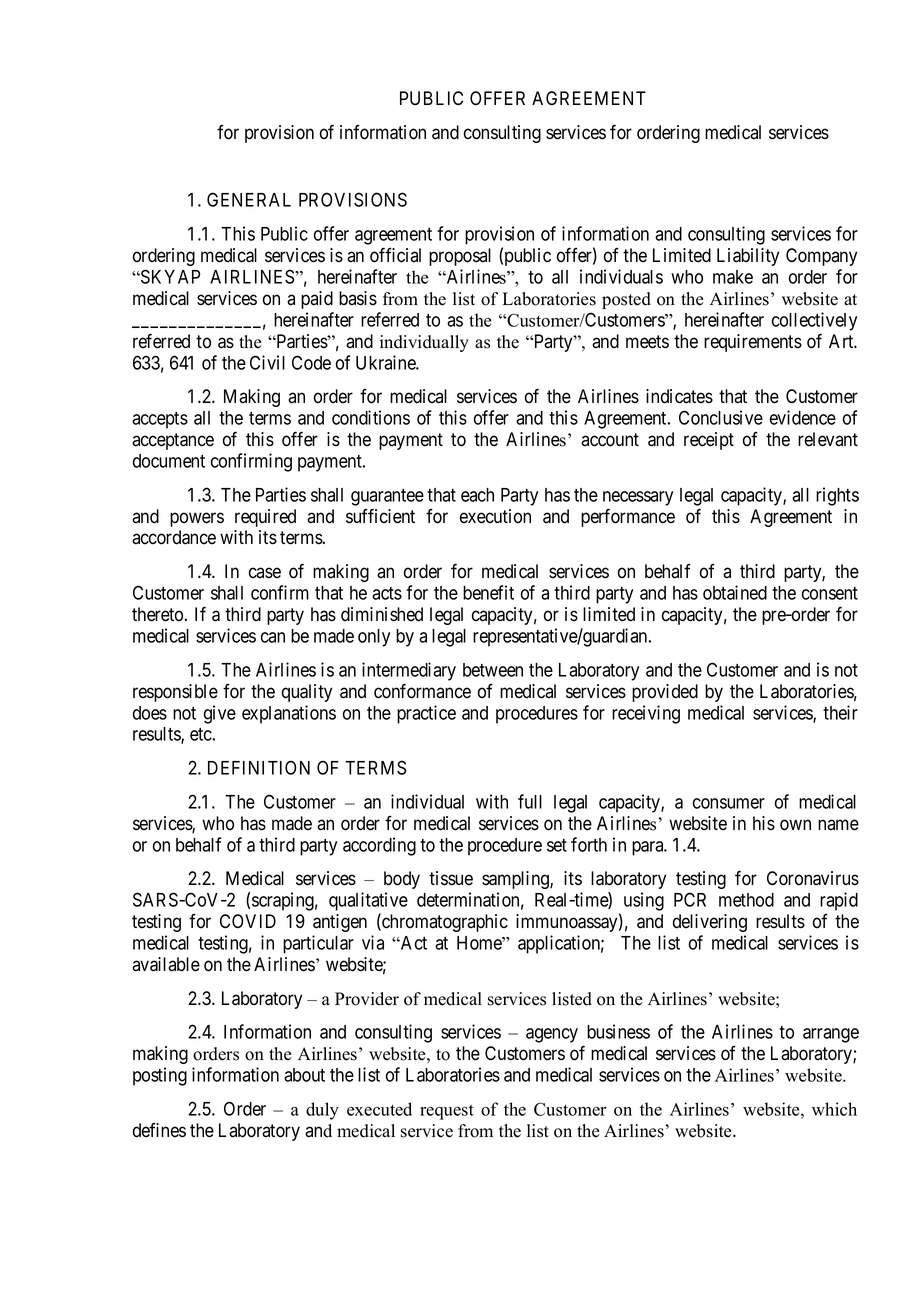 The height and width of the image is (1308, 924). What do you see at coordinates (451, 878) in the image?
I see `tissue` at bounding box center [451, 878].
